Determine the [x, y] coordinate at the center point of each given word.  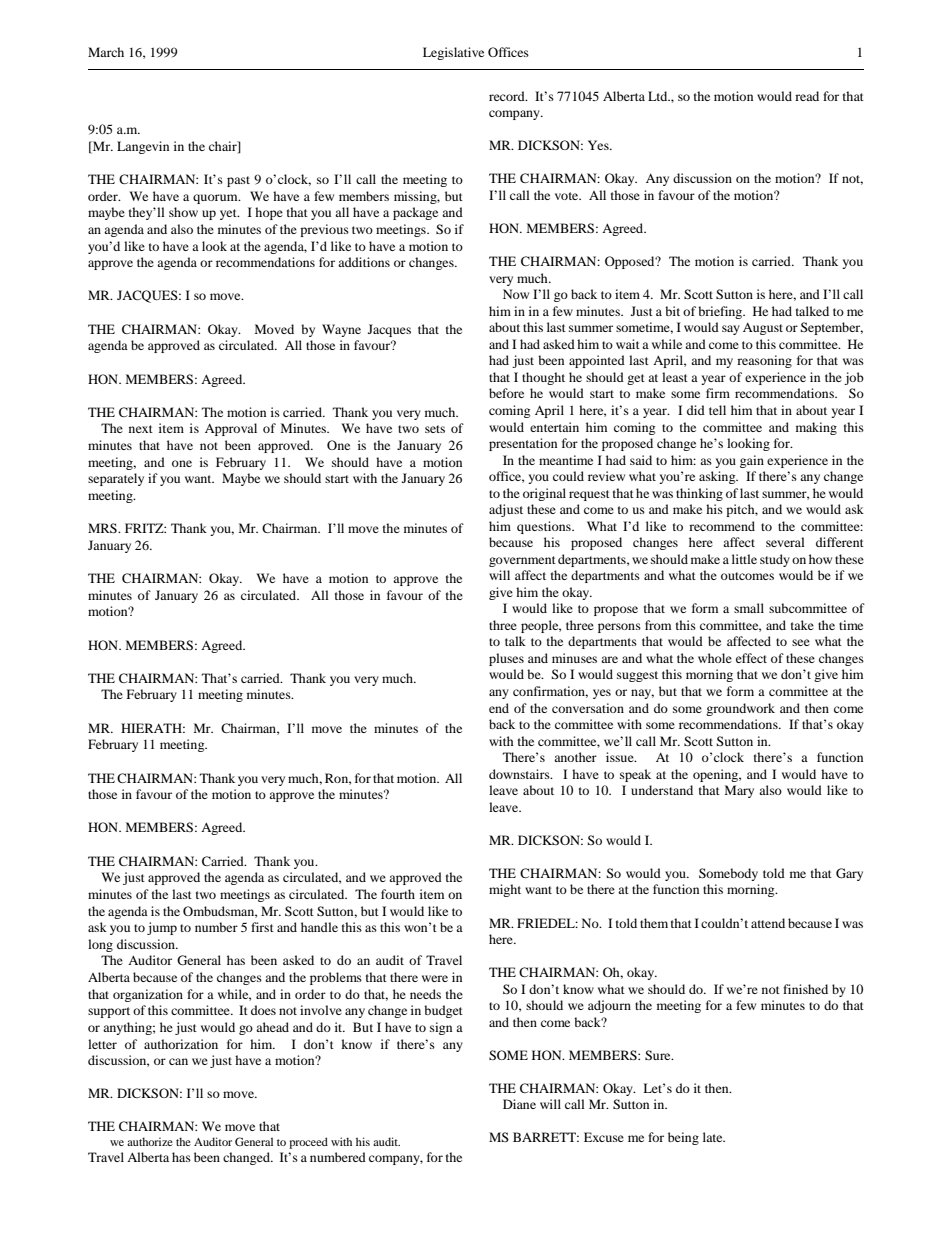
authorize [150, 1141]
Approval [231, 429]
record [508, 96]
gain [752, 461]
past [238, 181]
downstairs [520, 774]
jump [162, 928]
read [807, 96]
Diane [519, 1104]
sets [435, 429]
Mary [739, 791]
